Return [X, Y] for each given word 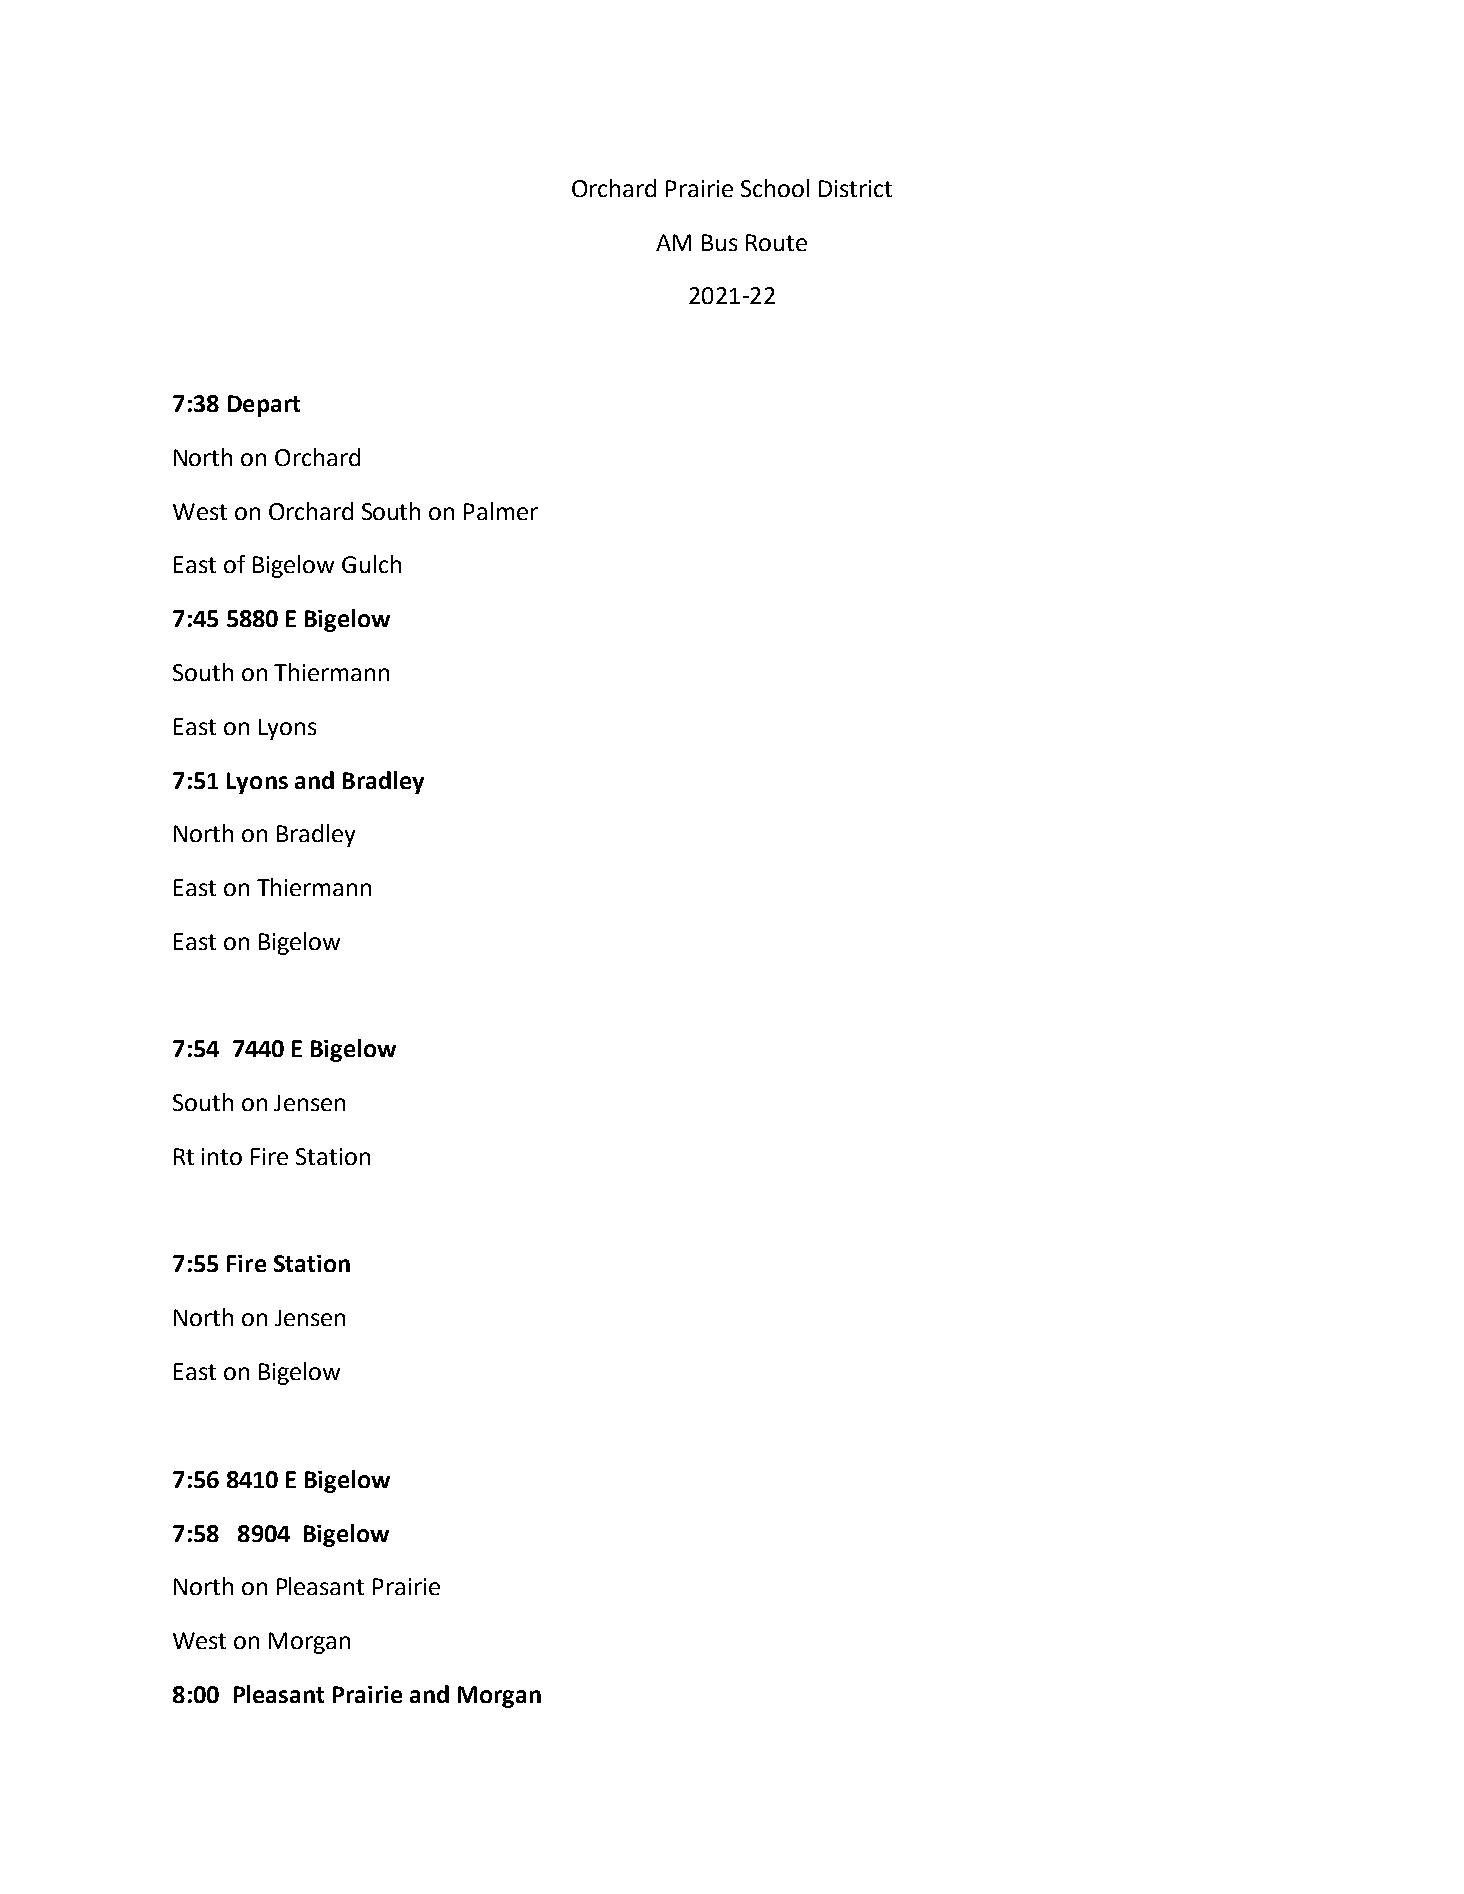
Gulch [371, 564]
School [775, 188]
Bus [719, 242]
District [855, 188]
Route [776, 242]
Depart [264, 406]
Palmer [501, 511]
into [222, 1156]
